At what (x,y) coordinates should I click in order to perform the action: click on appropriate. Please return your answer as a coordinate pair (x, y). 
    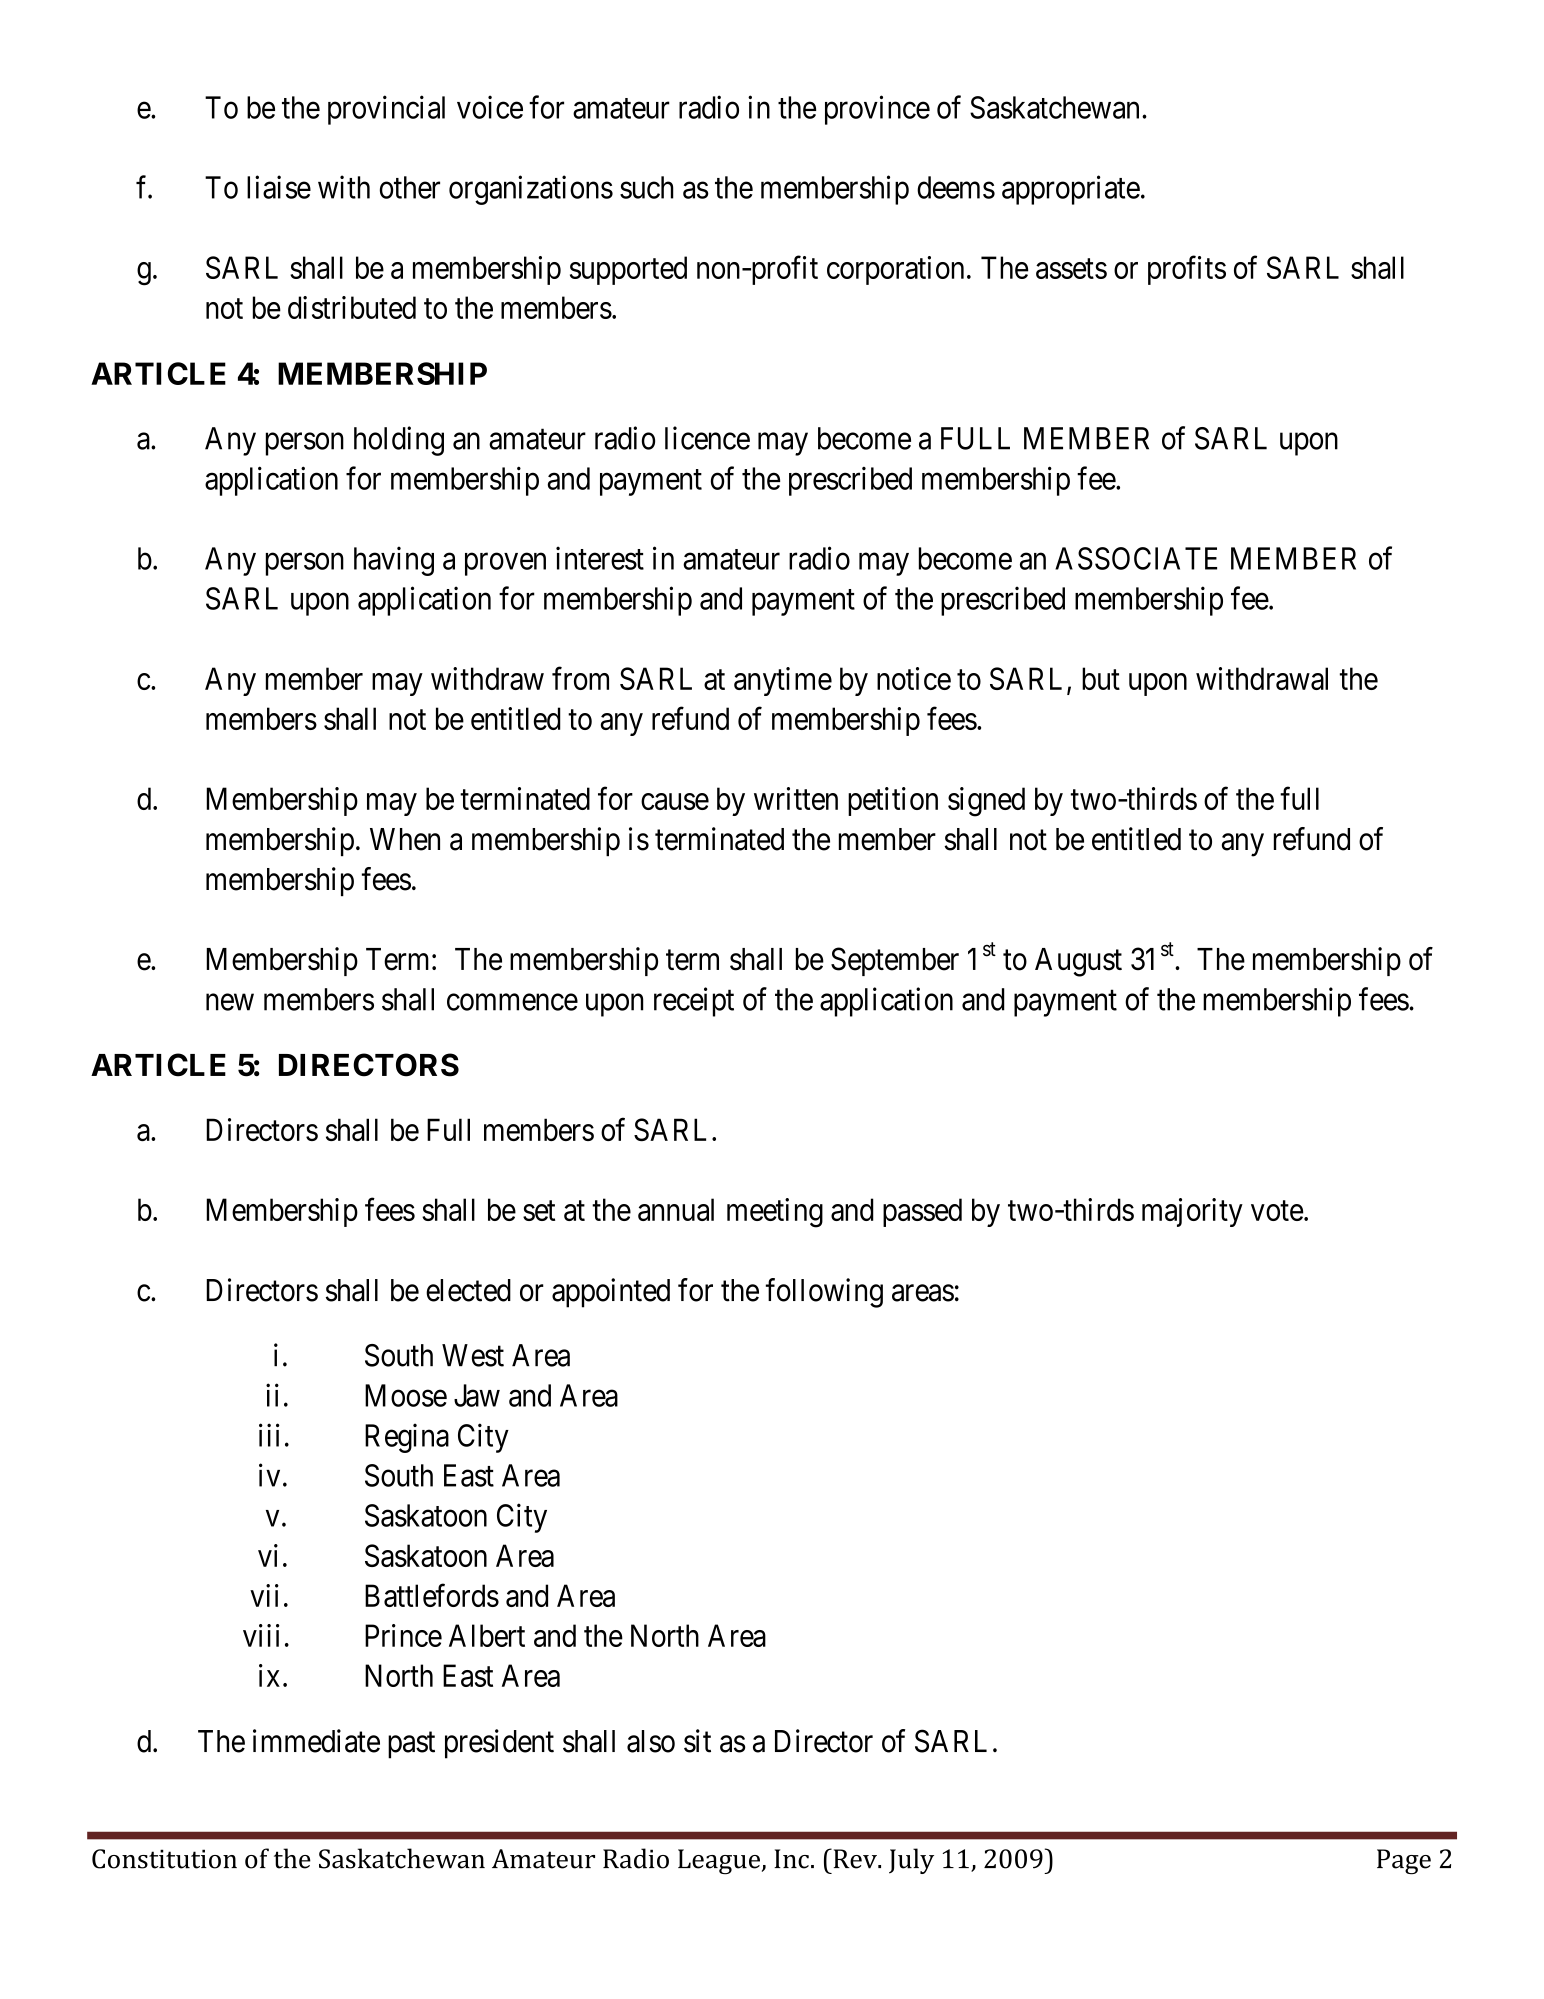
    Looking at the image, I should click on (1071, 190).
